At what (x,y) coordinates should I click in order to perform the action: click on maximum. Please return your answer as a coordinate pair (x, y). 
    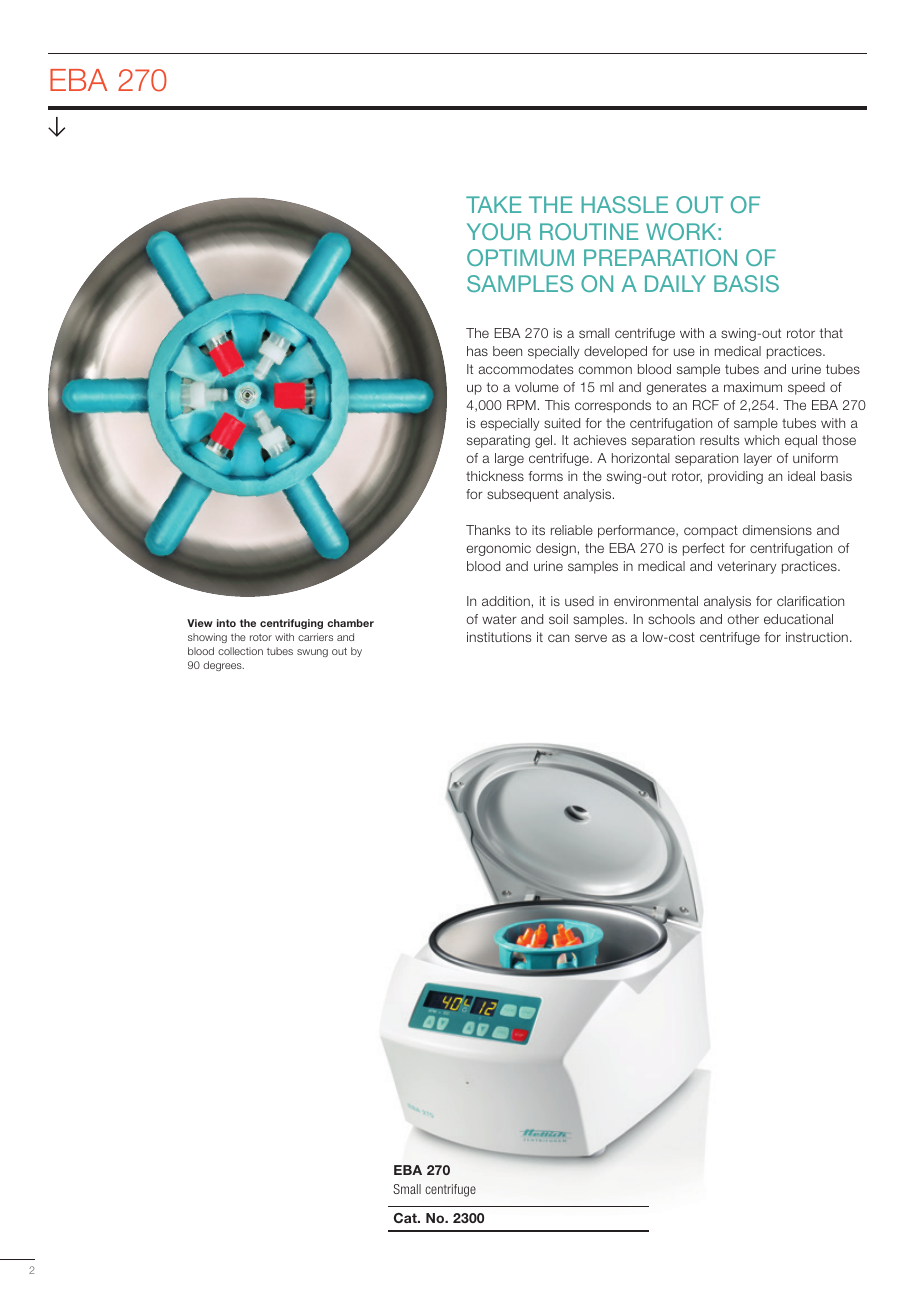
    Looking at the image, I should click on (753, 387).
